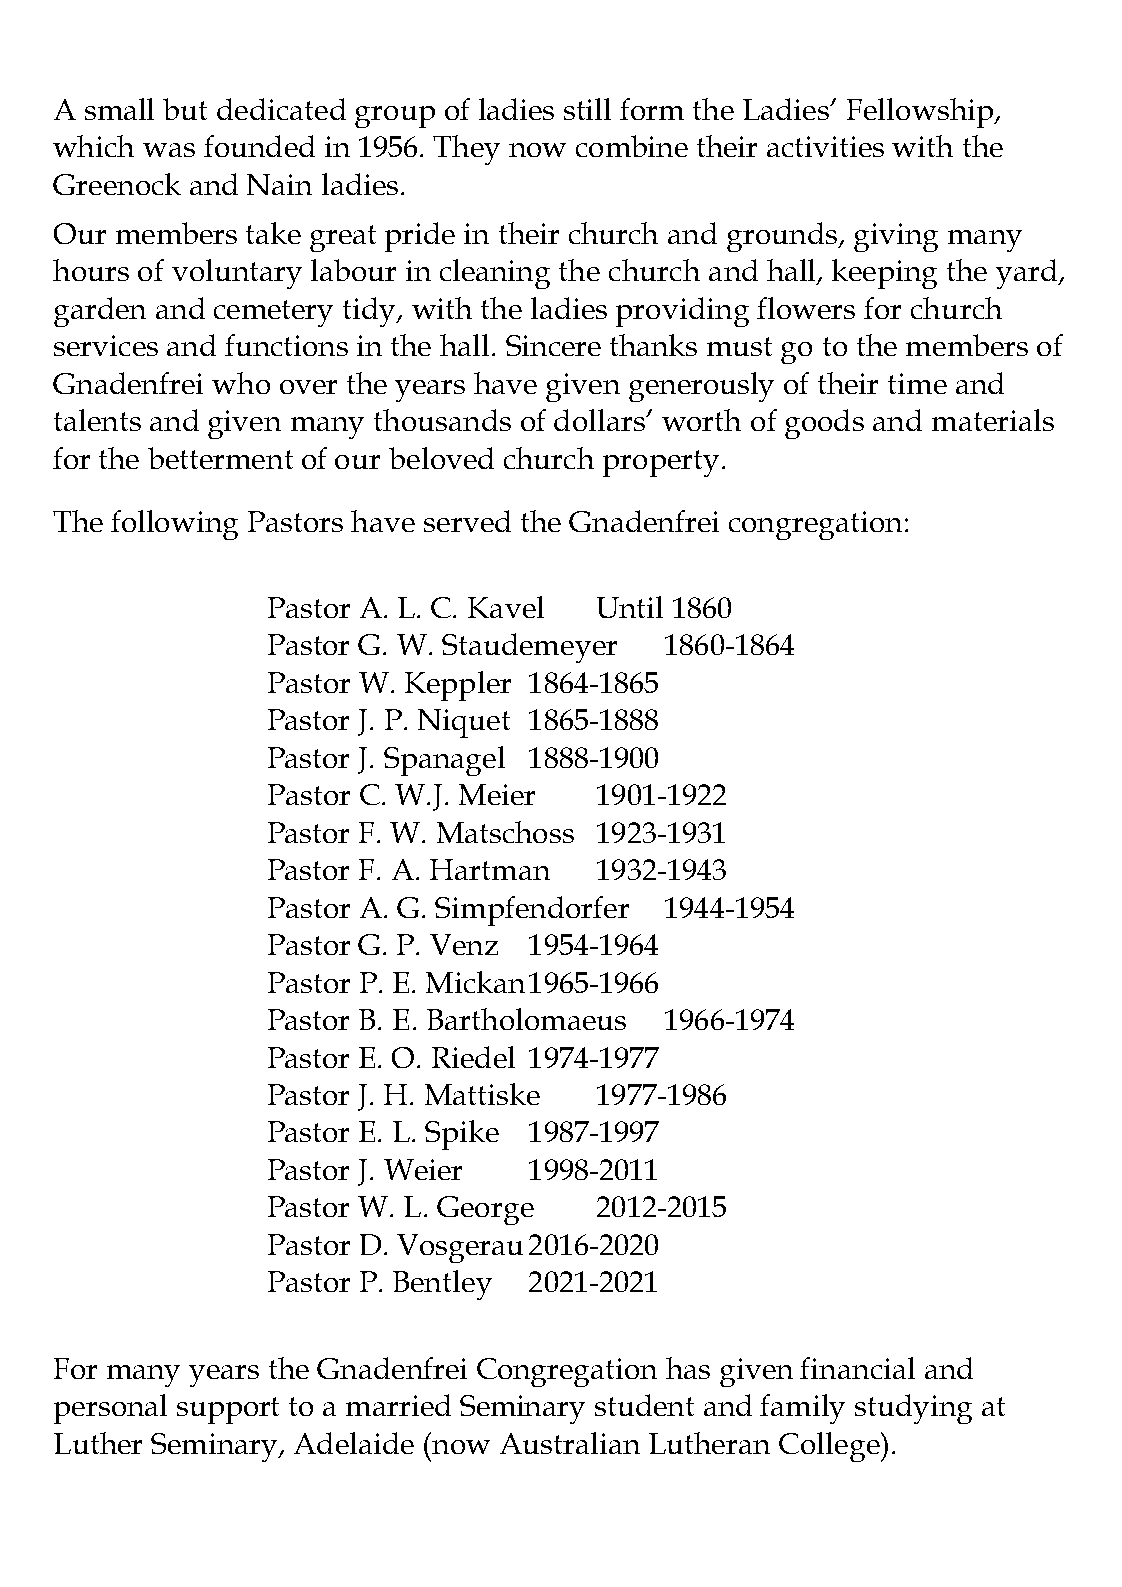  Describe the element at coordinates (464, 944) in the screenshot. I see `Venz` at that location.
